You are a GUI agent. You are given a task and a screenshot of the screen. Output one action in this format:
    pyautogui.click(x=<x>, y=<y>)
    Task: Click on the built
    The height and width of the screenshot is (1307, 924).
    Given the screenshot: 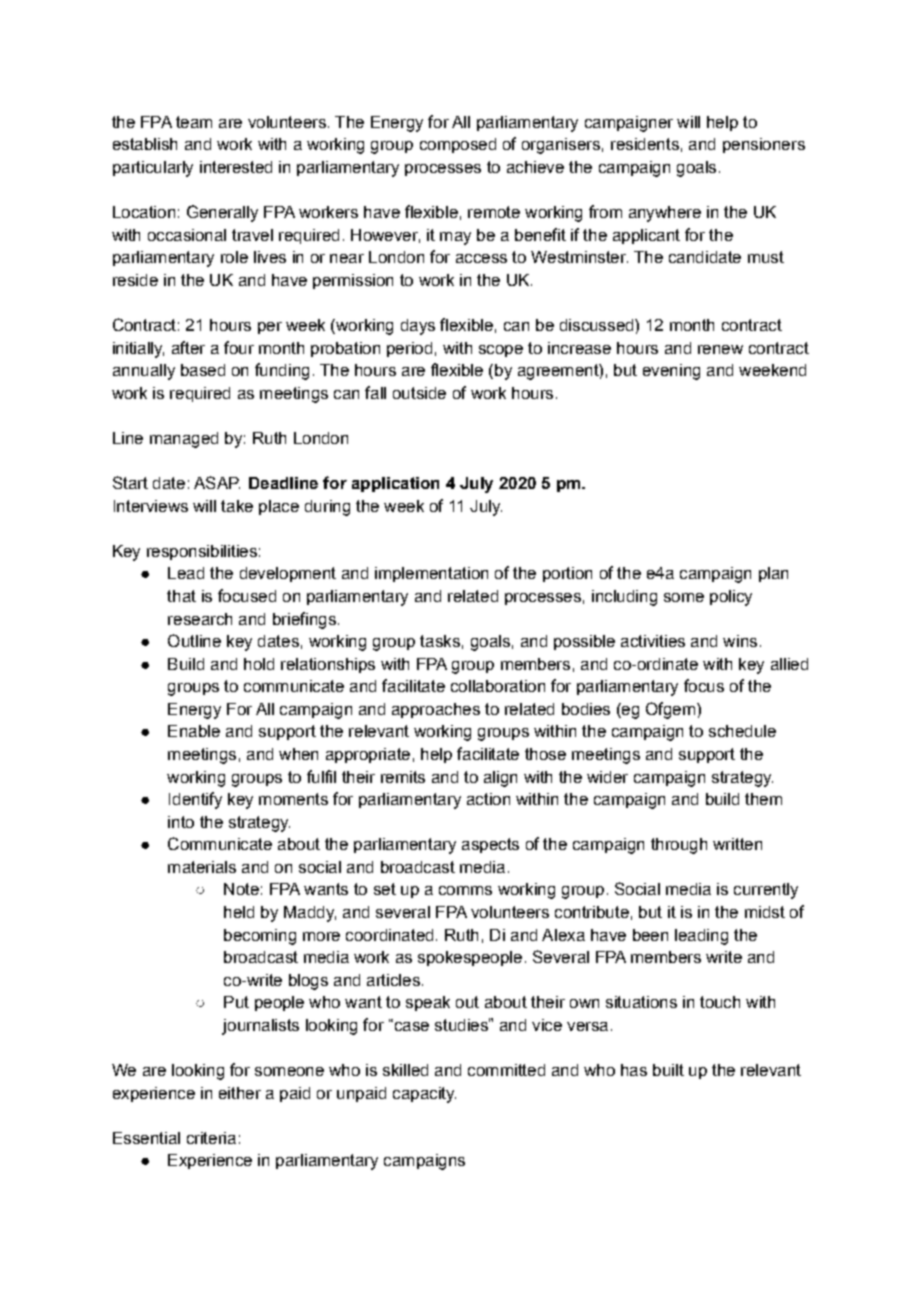 What is the action you would take?
    pyautogui.click(x=668, y=1070)
